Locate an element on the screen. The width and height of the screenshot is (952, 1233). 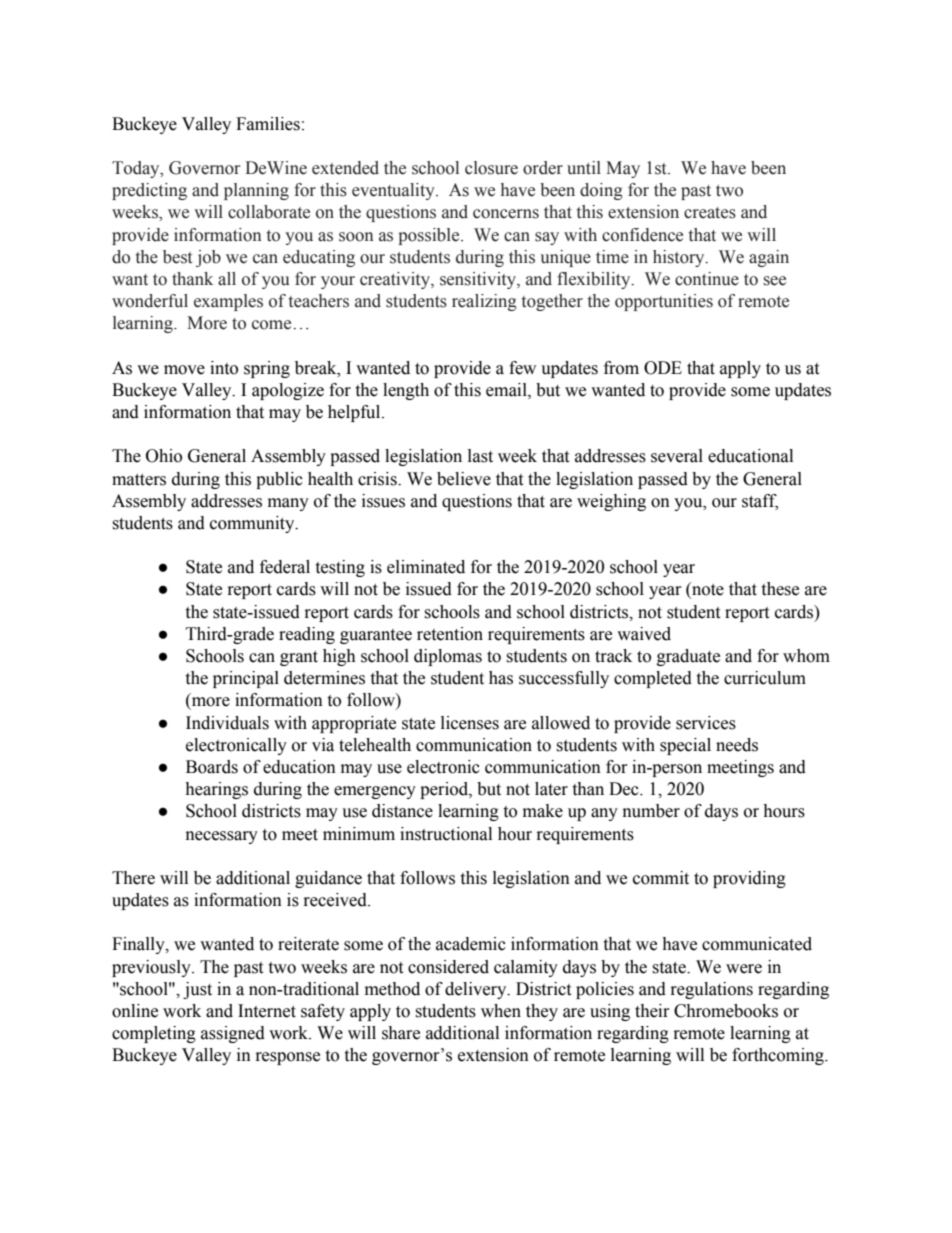
when is located at coordinates (501, 1011).
